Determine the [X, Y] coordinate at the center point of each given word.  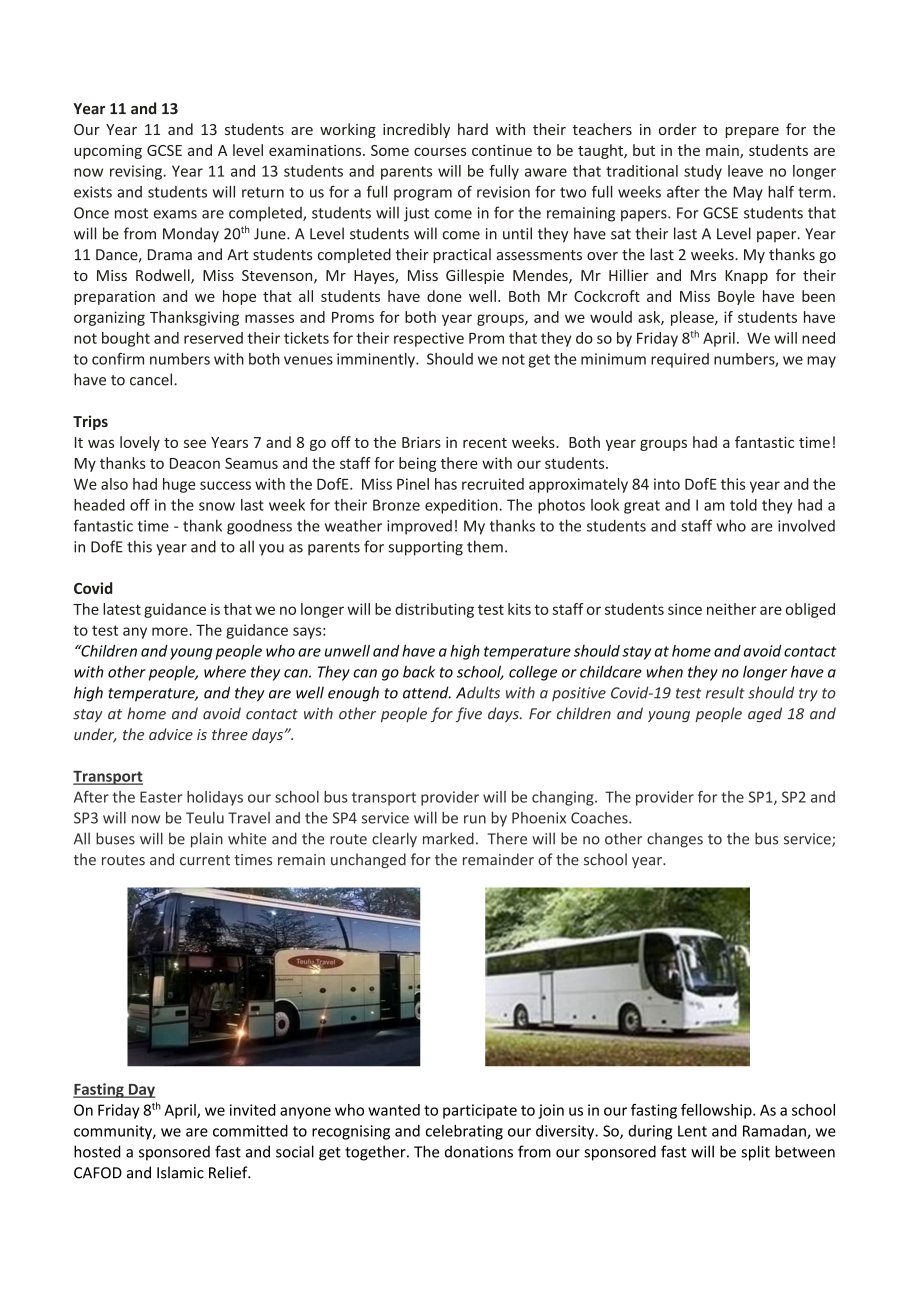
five [469, 714]
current [205, 860]
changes [675, 840]
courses [440, 151]
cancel [152, 379]
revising [137, 172]
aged [765, 714]
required [680, 360]
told [743, 505]
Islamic [180, 1172]
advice [171, 734]
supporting [425, 548]
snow [217, 506]
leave [745, 171]
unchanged [368, 860]
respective [429, 339]
